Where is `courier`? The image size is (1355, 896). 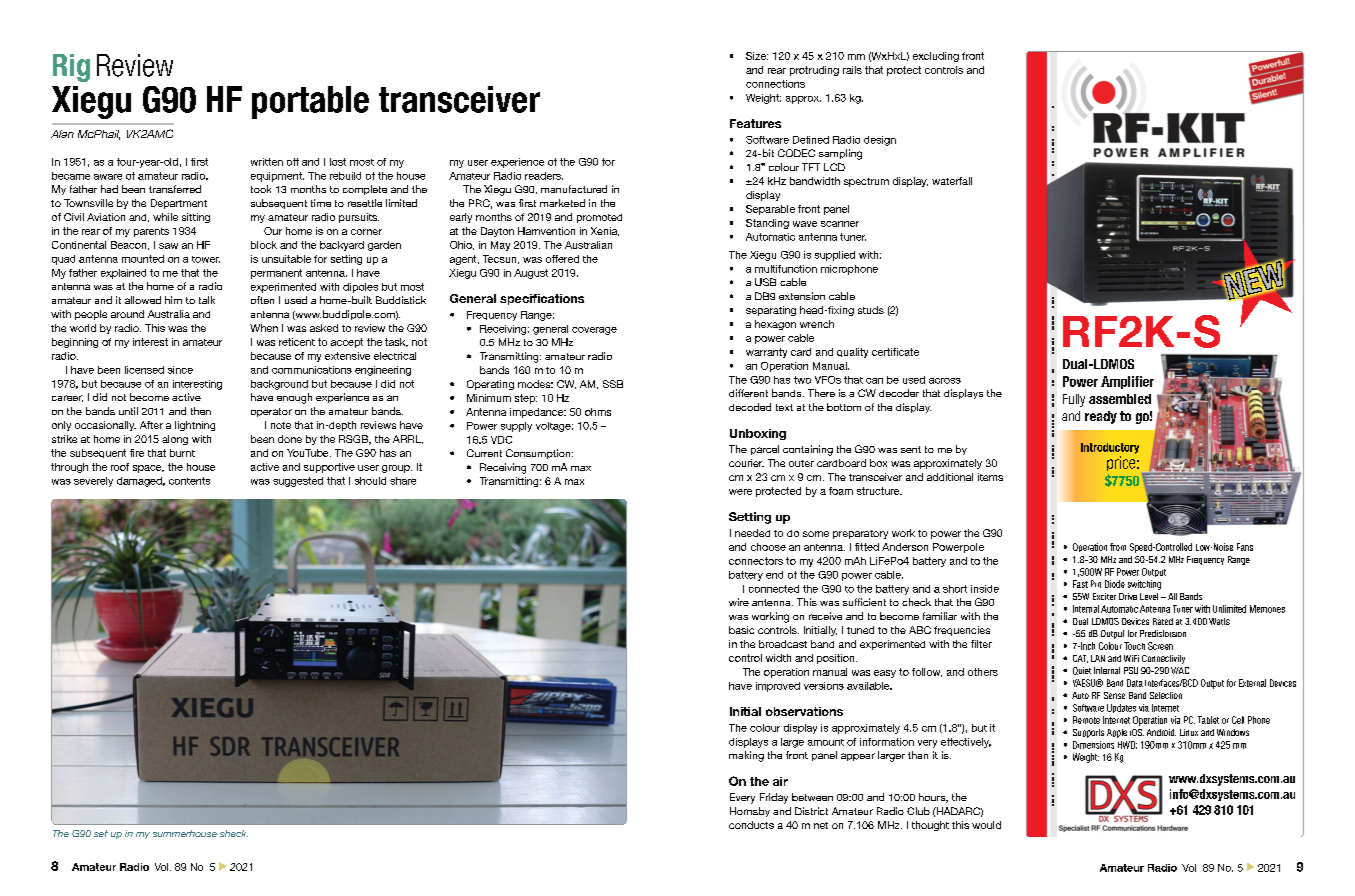
courier is located at coordinates (746, 463).
